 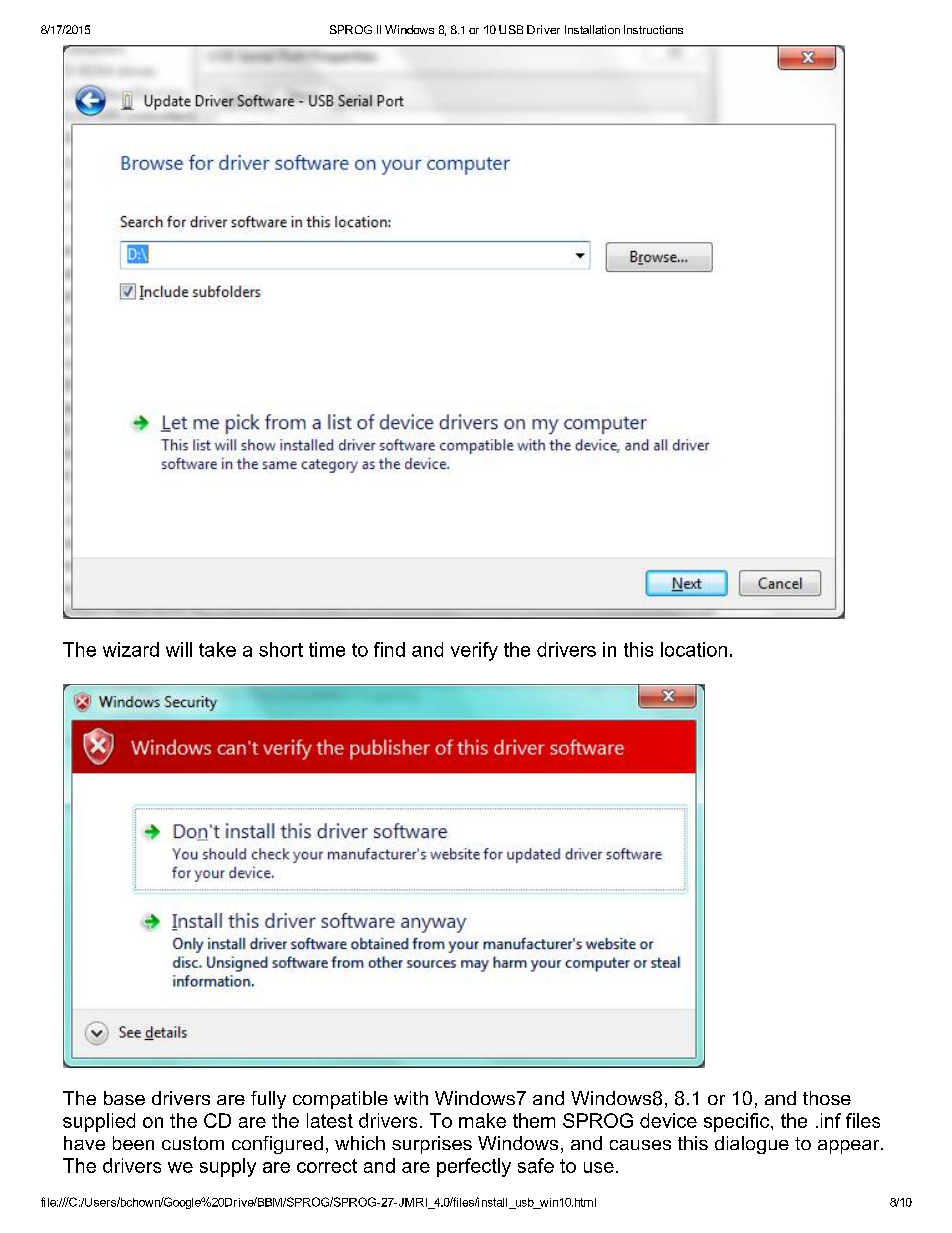 What do you see at coordinates (389, 649) in the image?
I see `find` at bounding box center [389, 649].
